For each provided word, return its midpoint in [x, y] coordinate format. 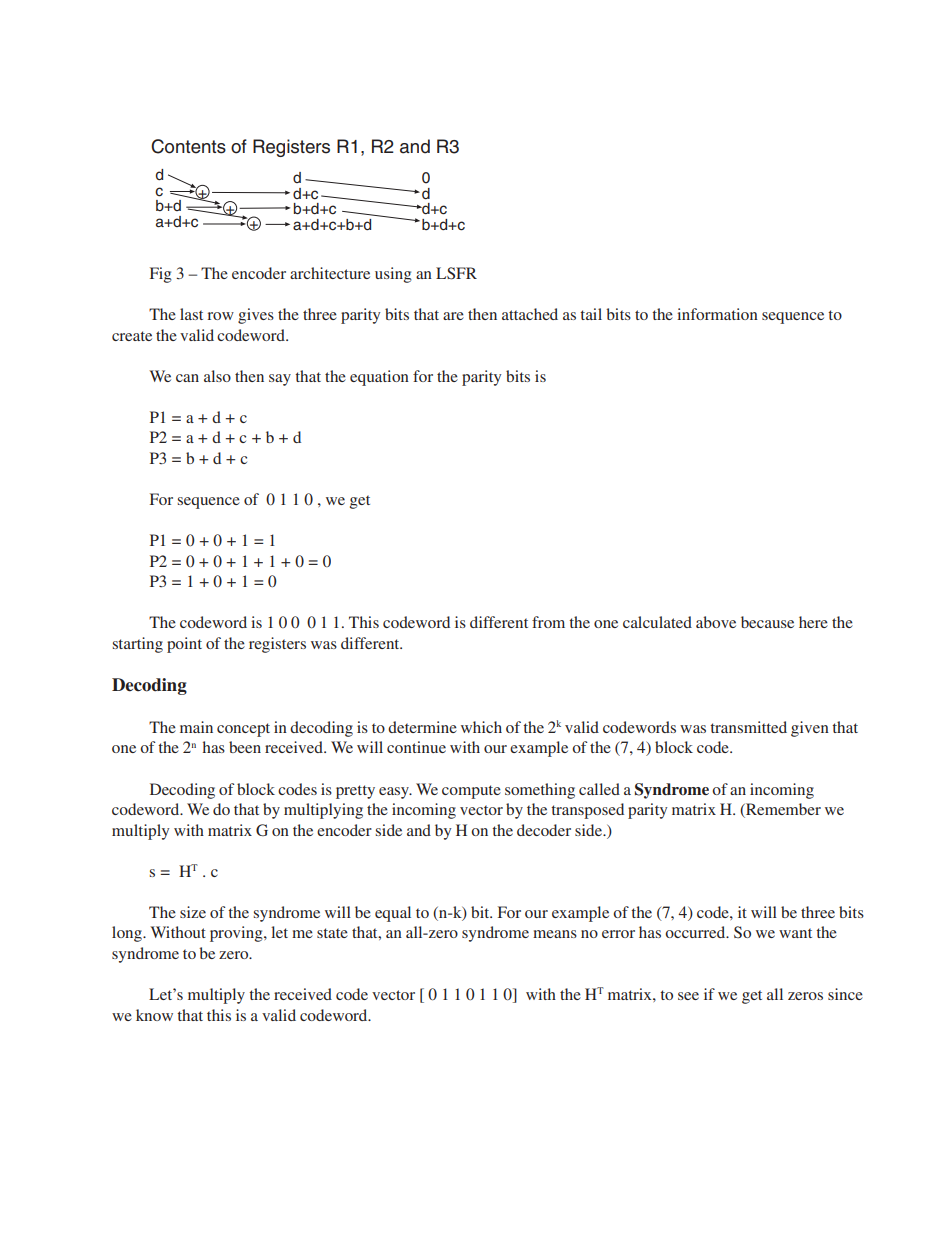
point [184, 645]
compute [471, 792]
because [767, 622]
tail [591, 314]
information [717, 314]
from [548, 622]
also [217, 376]
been [245, 747]
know [154, 1015]
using [393, 275]
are [453, 316]
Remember [782, 810]
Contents [188, 146]
